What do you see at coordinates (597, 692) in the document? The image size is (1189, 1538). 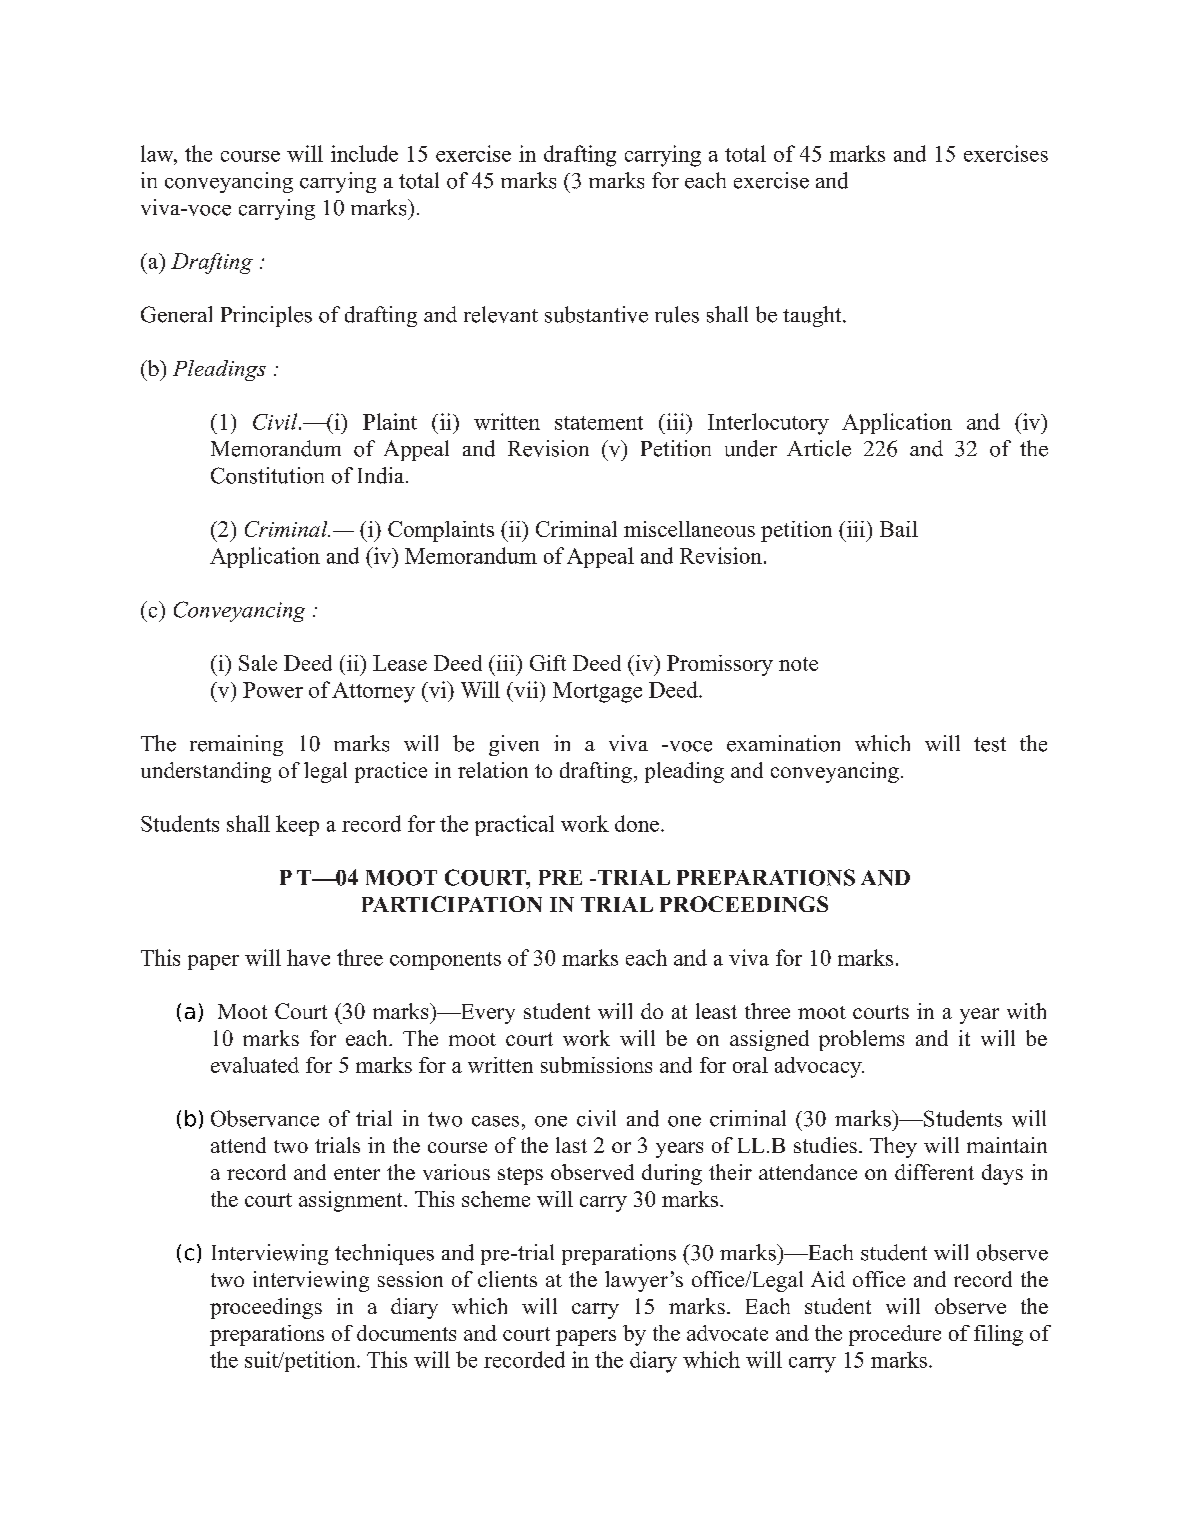 I see `Mortgage` at bounding box center [597, 692].
